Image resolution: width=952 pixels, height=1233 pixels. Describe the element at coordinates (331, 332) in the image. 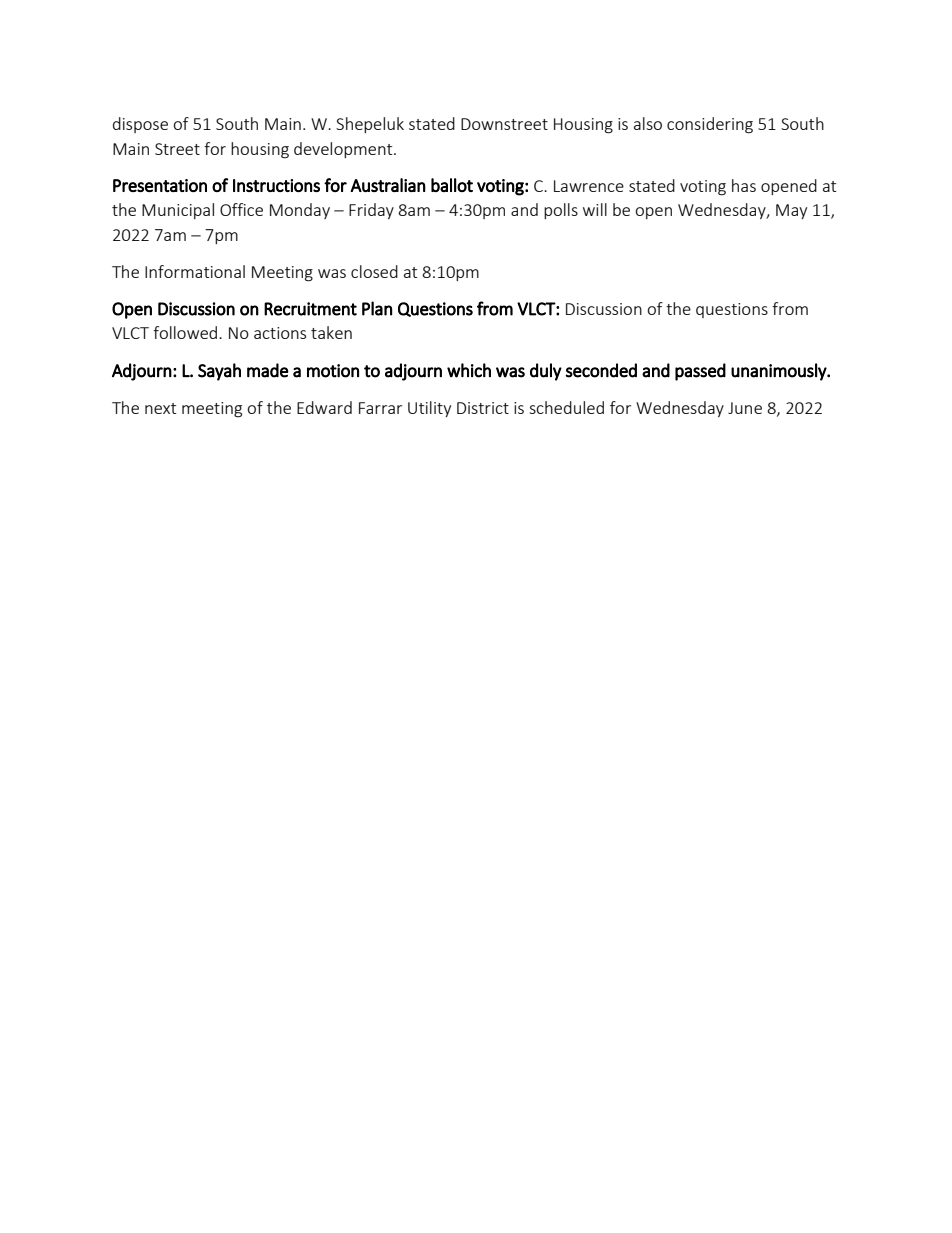

I see `taken` at that location.
